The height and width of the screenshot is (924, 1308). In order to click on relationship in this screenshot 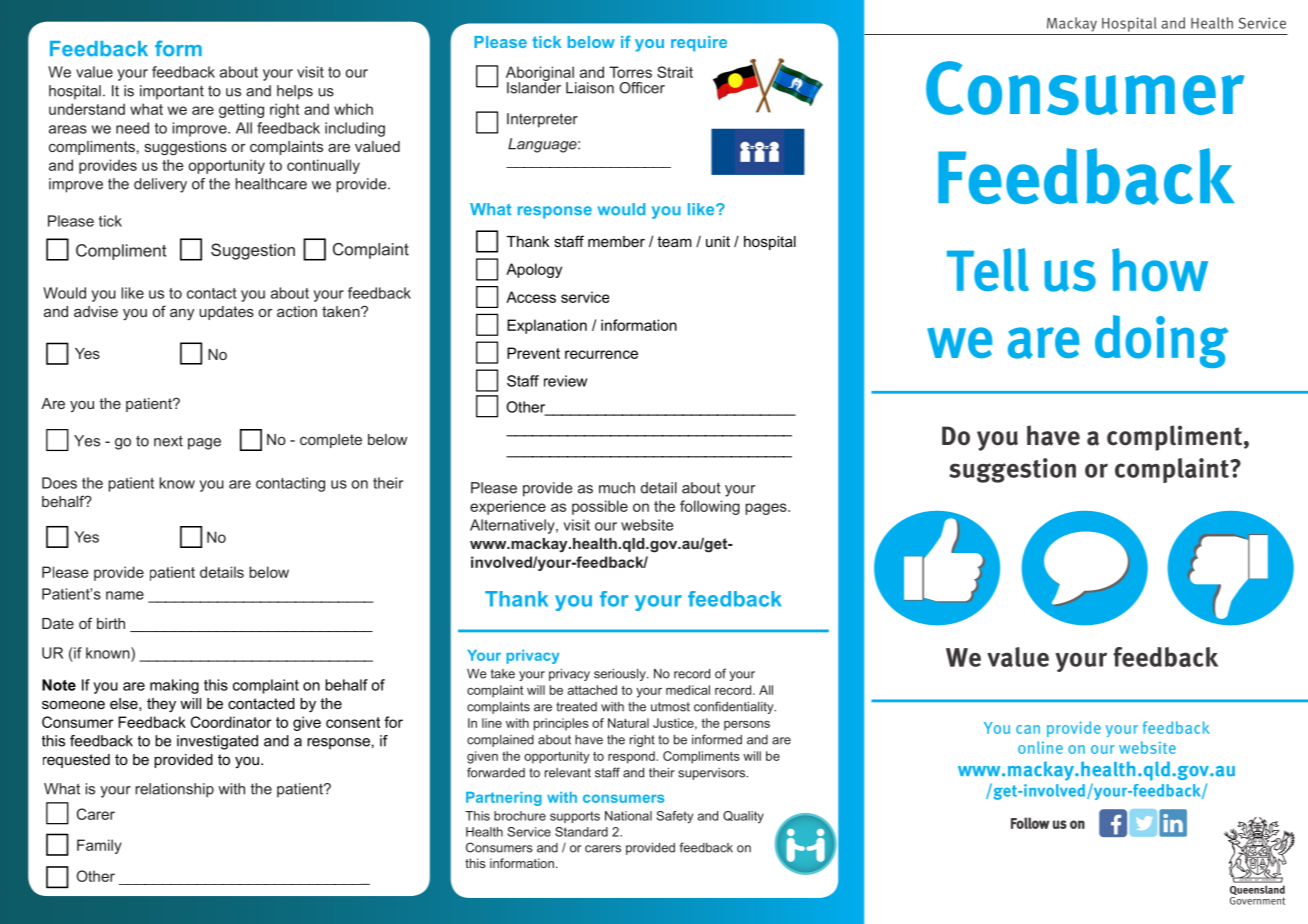, I will do `click(174, 790)`.
